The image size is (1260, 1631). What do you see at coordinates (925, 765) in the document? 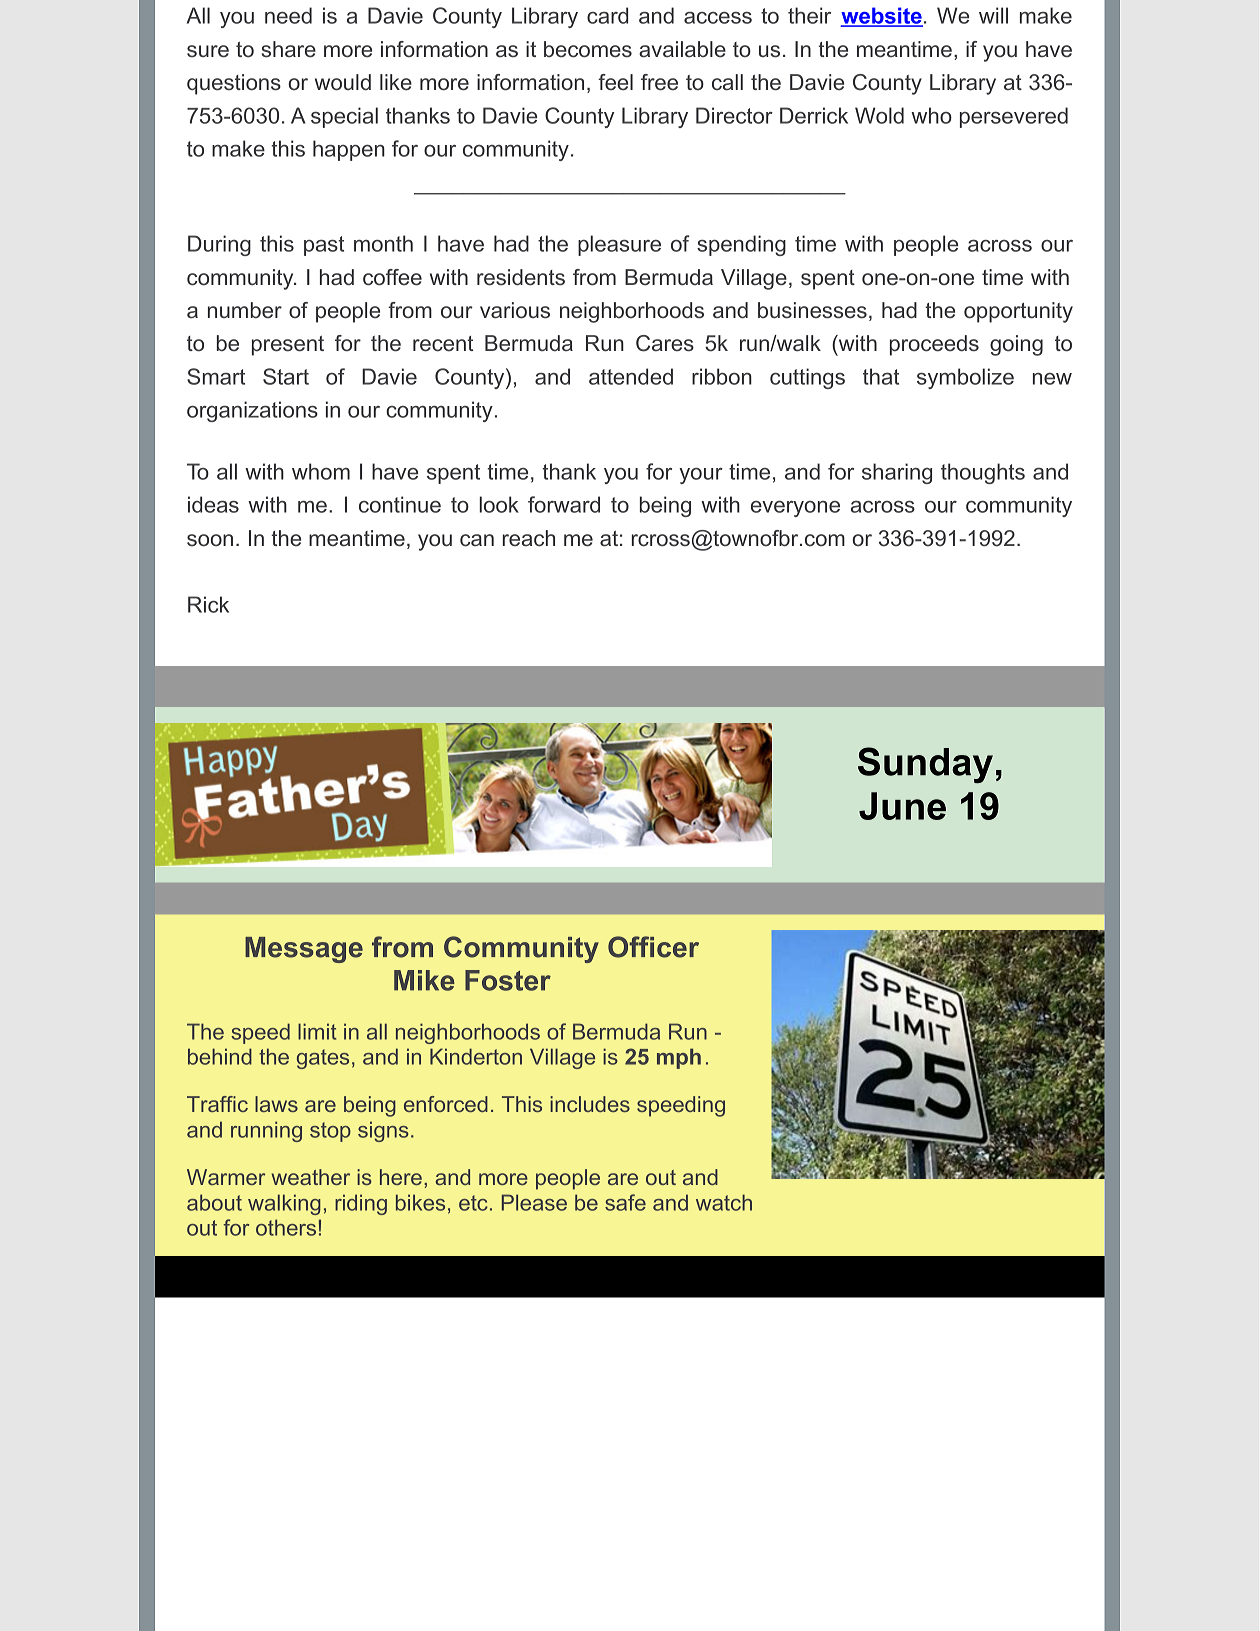
I see `Sunday` at bounding box center [925, 765].
